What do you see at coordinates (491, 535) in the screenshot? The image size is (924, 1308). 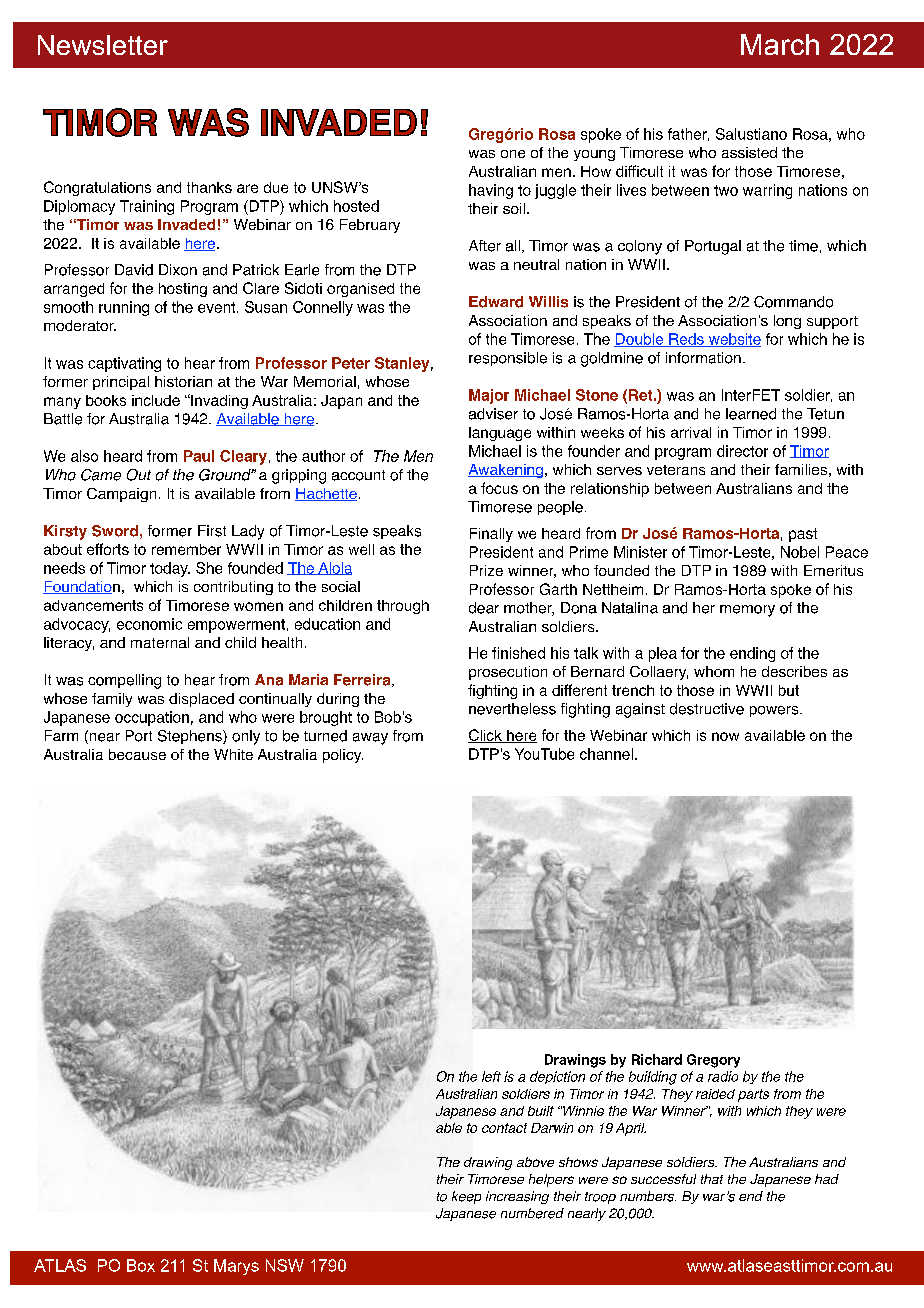 I see `Finally` at bounding box center [491, 535].
